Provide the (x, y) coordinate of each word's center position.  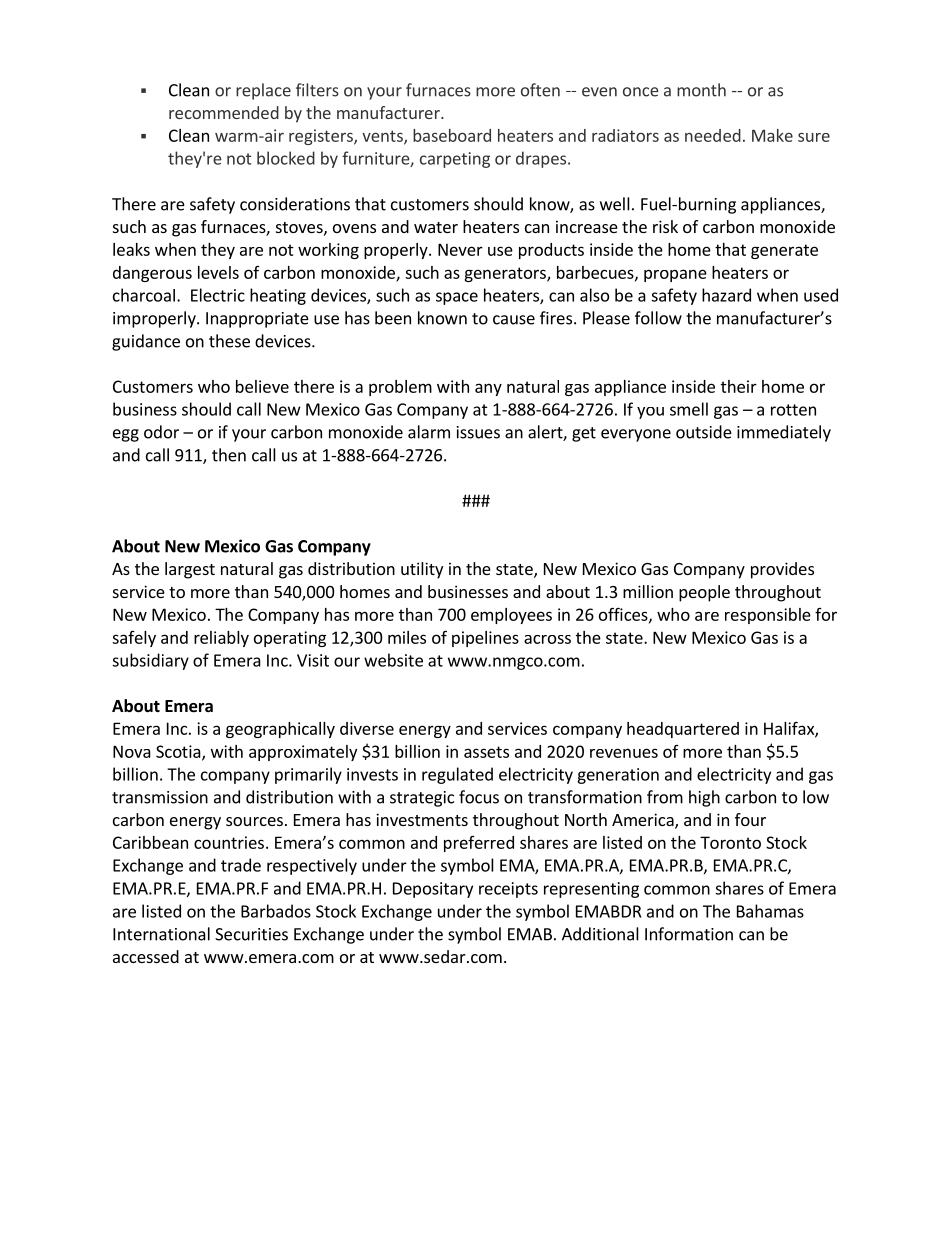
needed (713, 135)
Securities (251, 934)
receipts (508, 890)
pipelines (485, 639)
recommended (224, 112)
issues (478, 432)
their (739, 386)
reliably (221, 639)
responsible (768, 616)
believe (262, 386)
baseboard (452, 135)
